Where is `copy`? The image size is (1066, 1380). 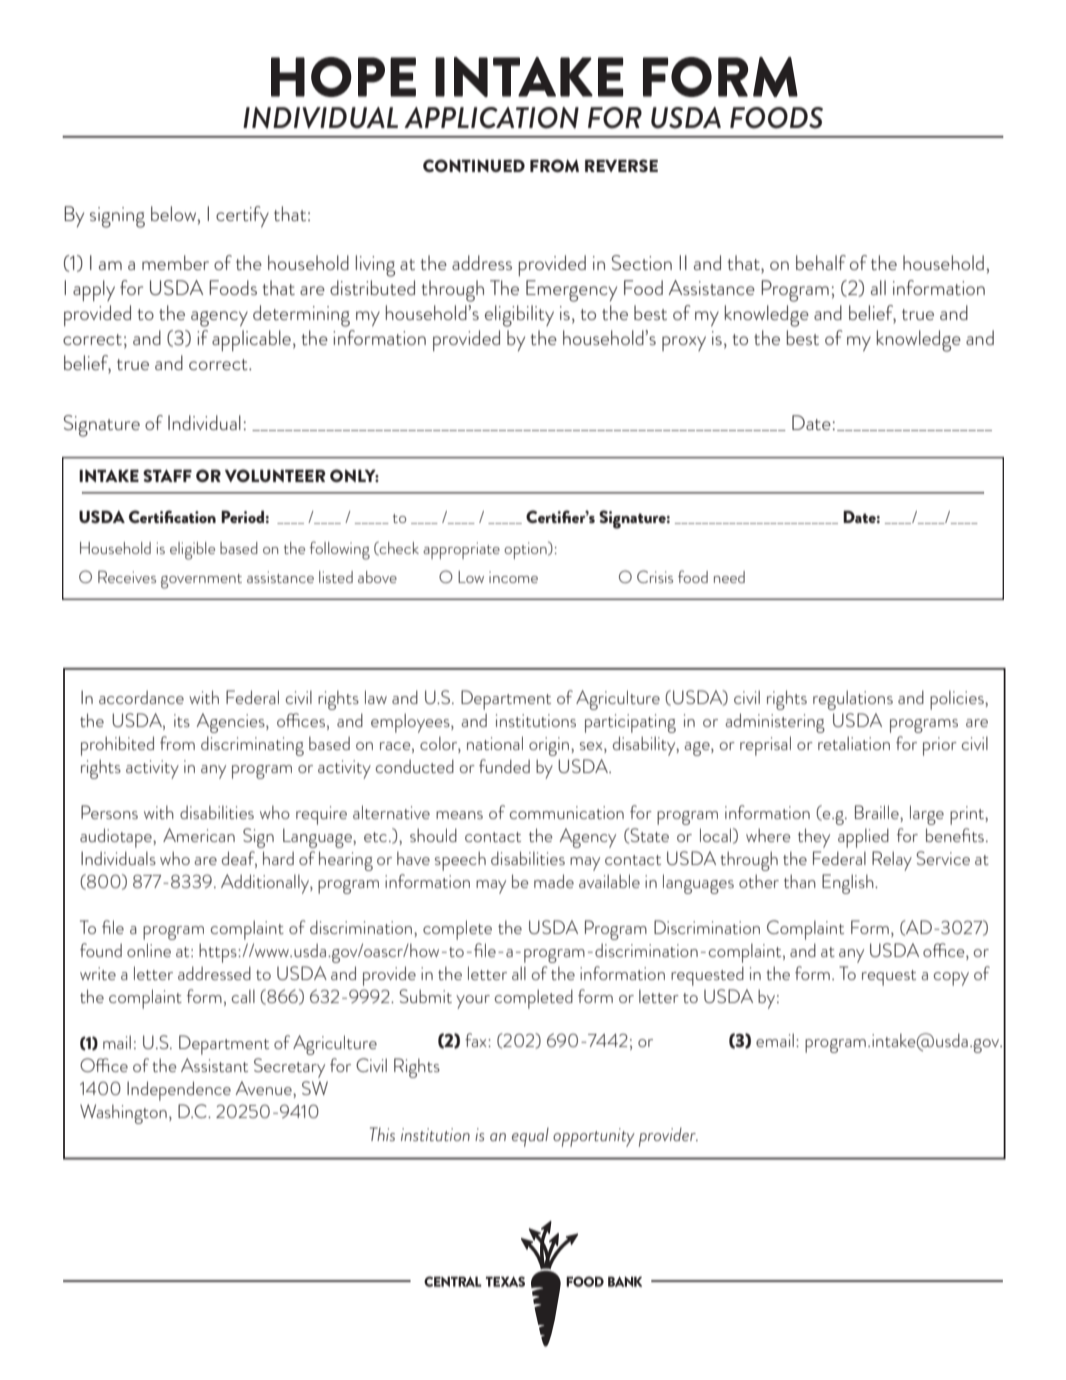
copy is located at coordinates (951, 979).
